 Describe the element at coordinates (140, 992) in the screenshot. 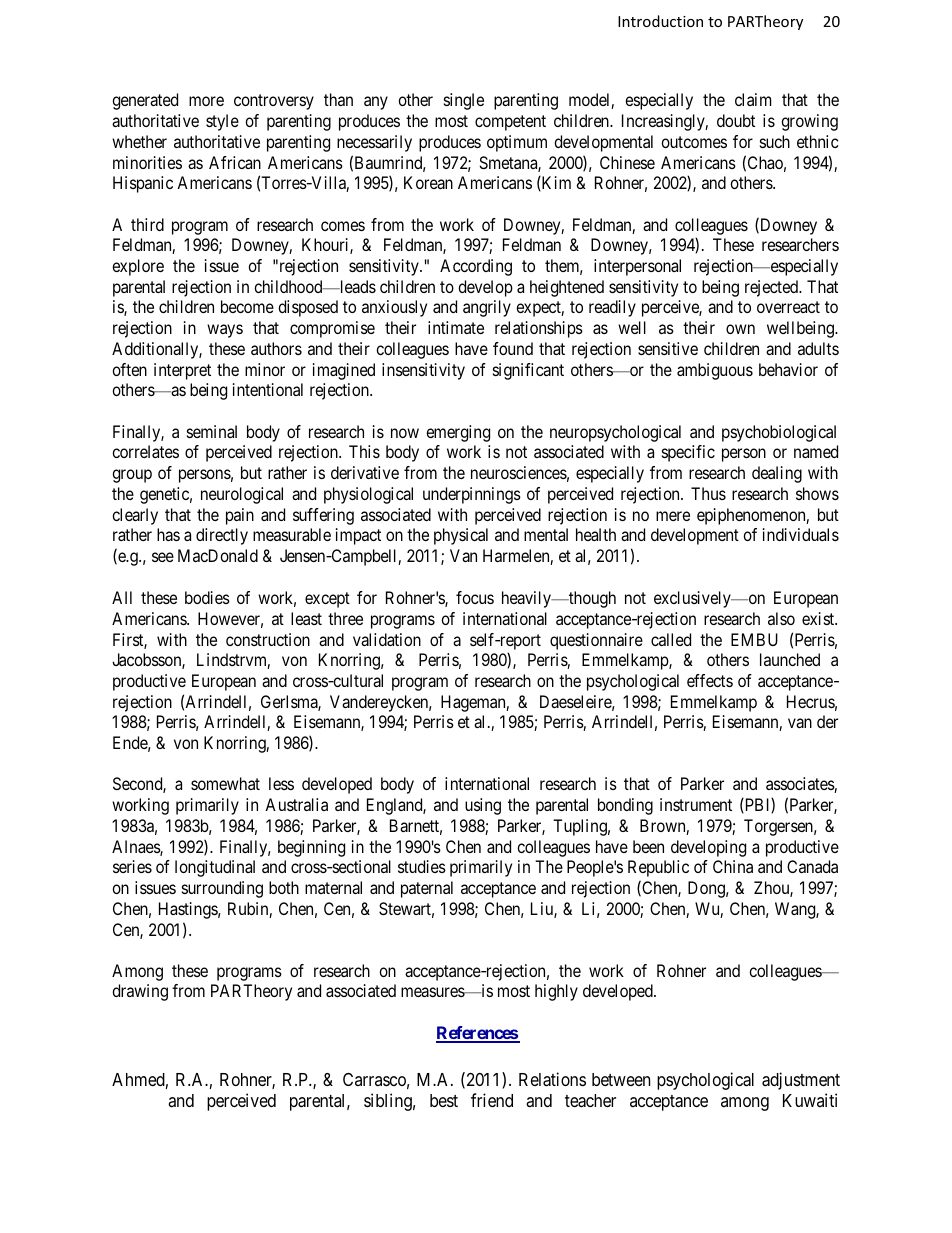

I see `drawing` at that location.
